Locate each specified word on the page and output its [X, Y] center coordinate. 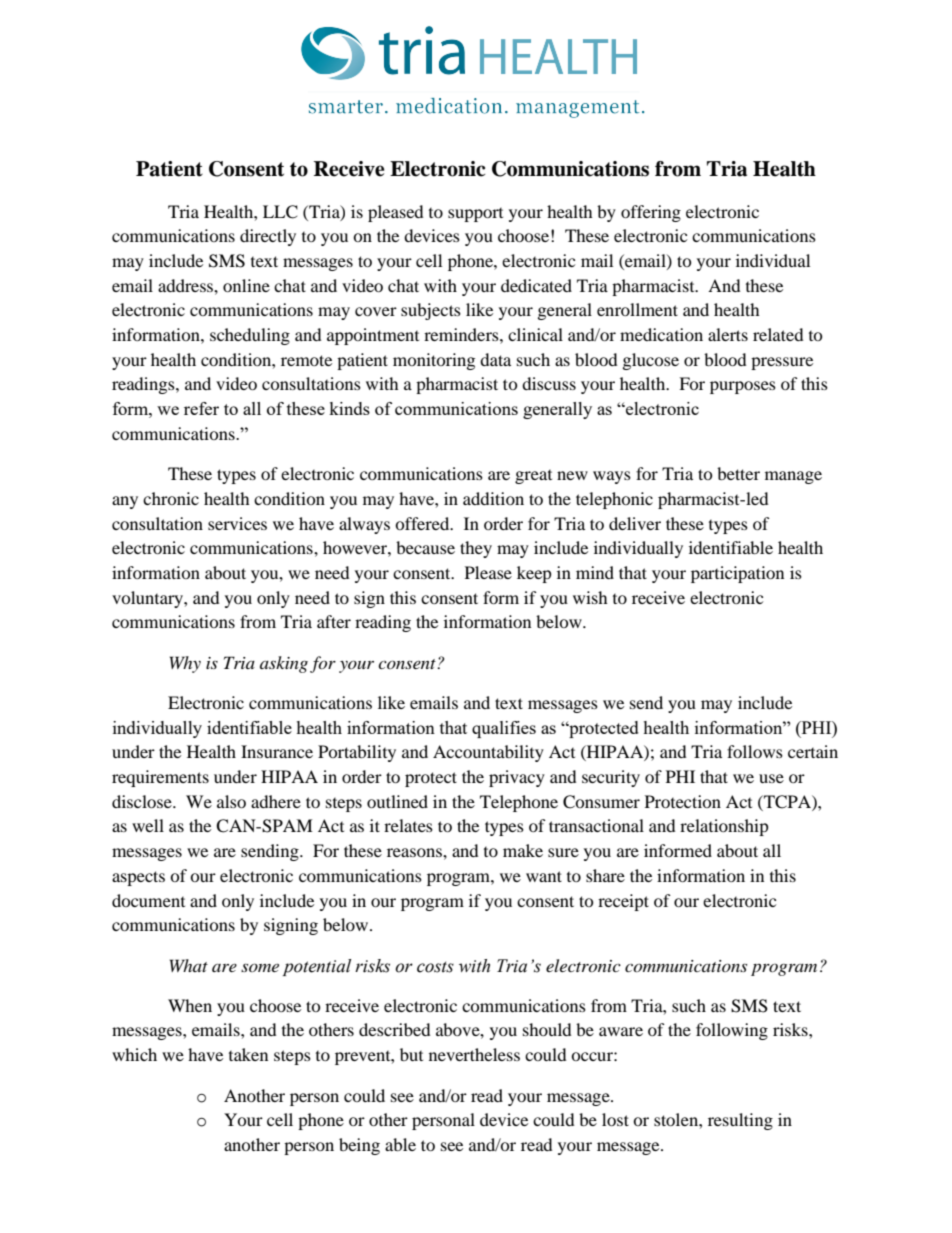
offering [651, 213]
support [475, 215]
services [237, 523]
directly [268, 237]
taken [248, 1054]
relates [408, 825]
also [231, 801]
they [476, 549]
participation [737, 574]
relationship [724, 827]
